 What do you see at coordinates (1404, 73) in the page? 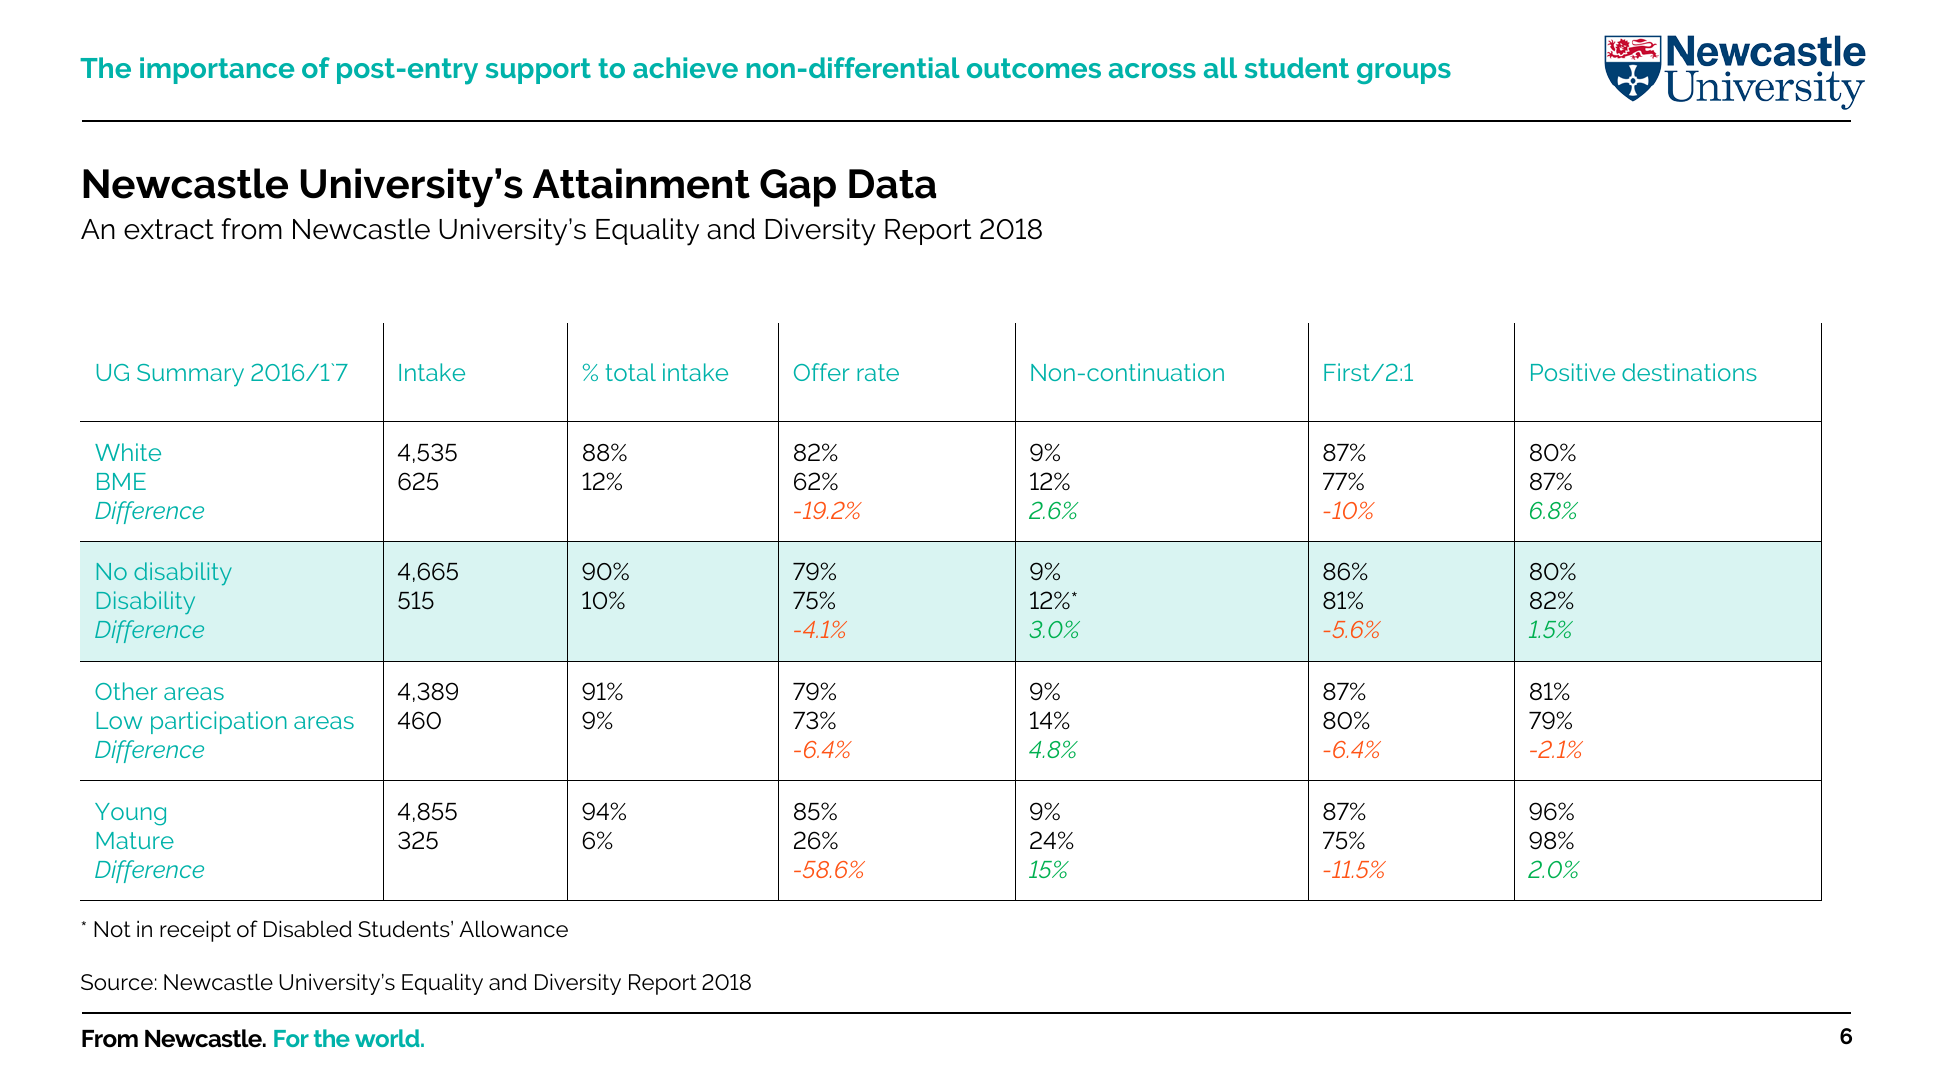
I see `groups` at bounding box center [1404, 73].
